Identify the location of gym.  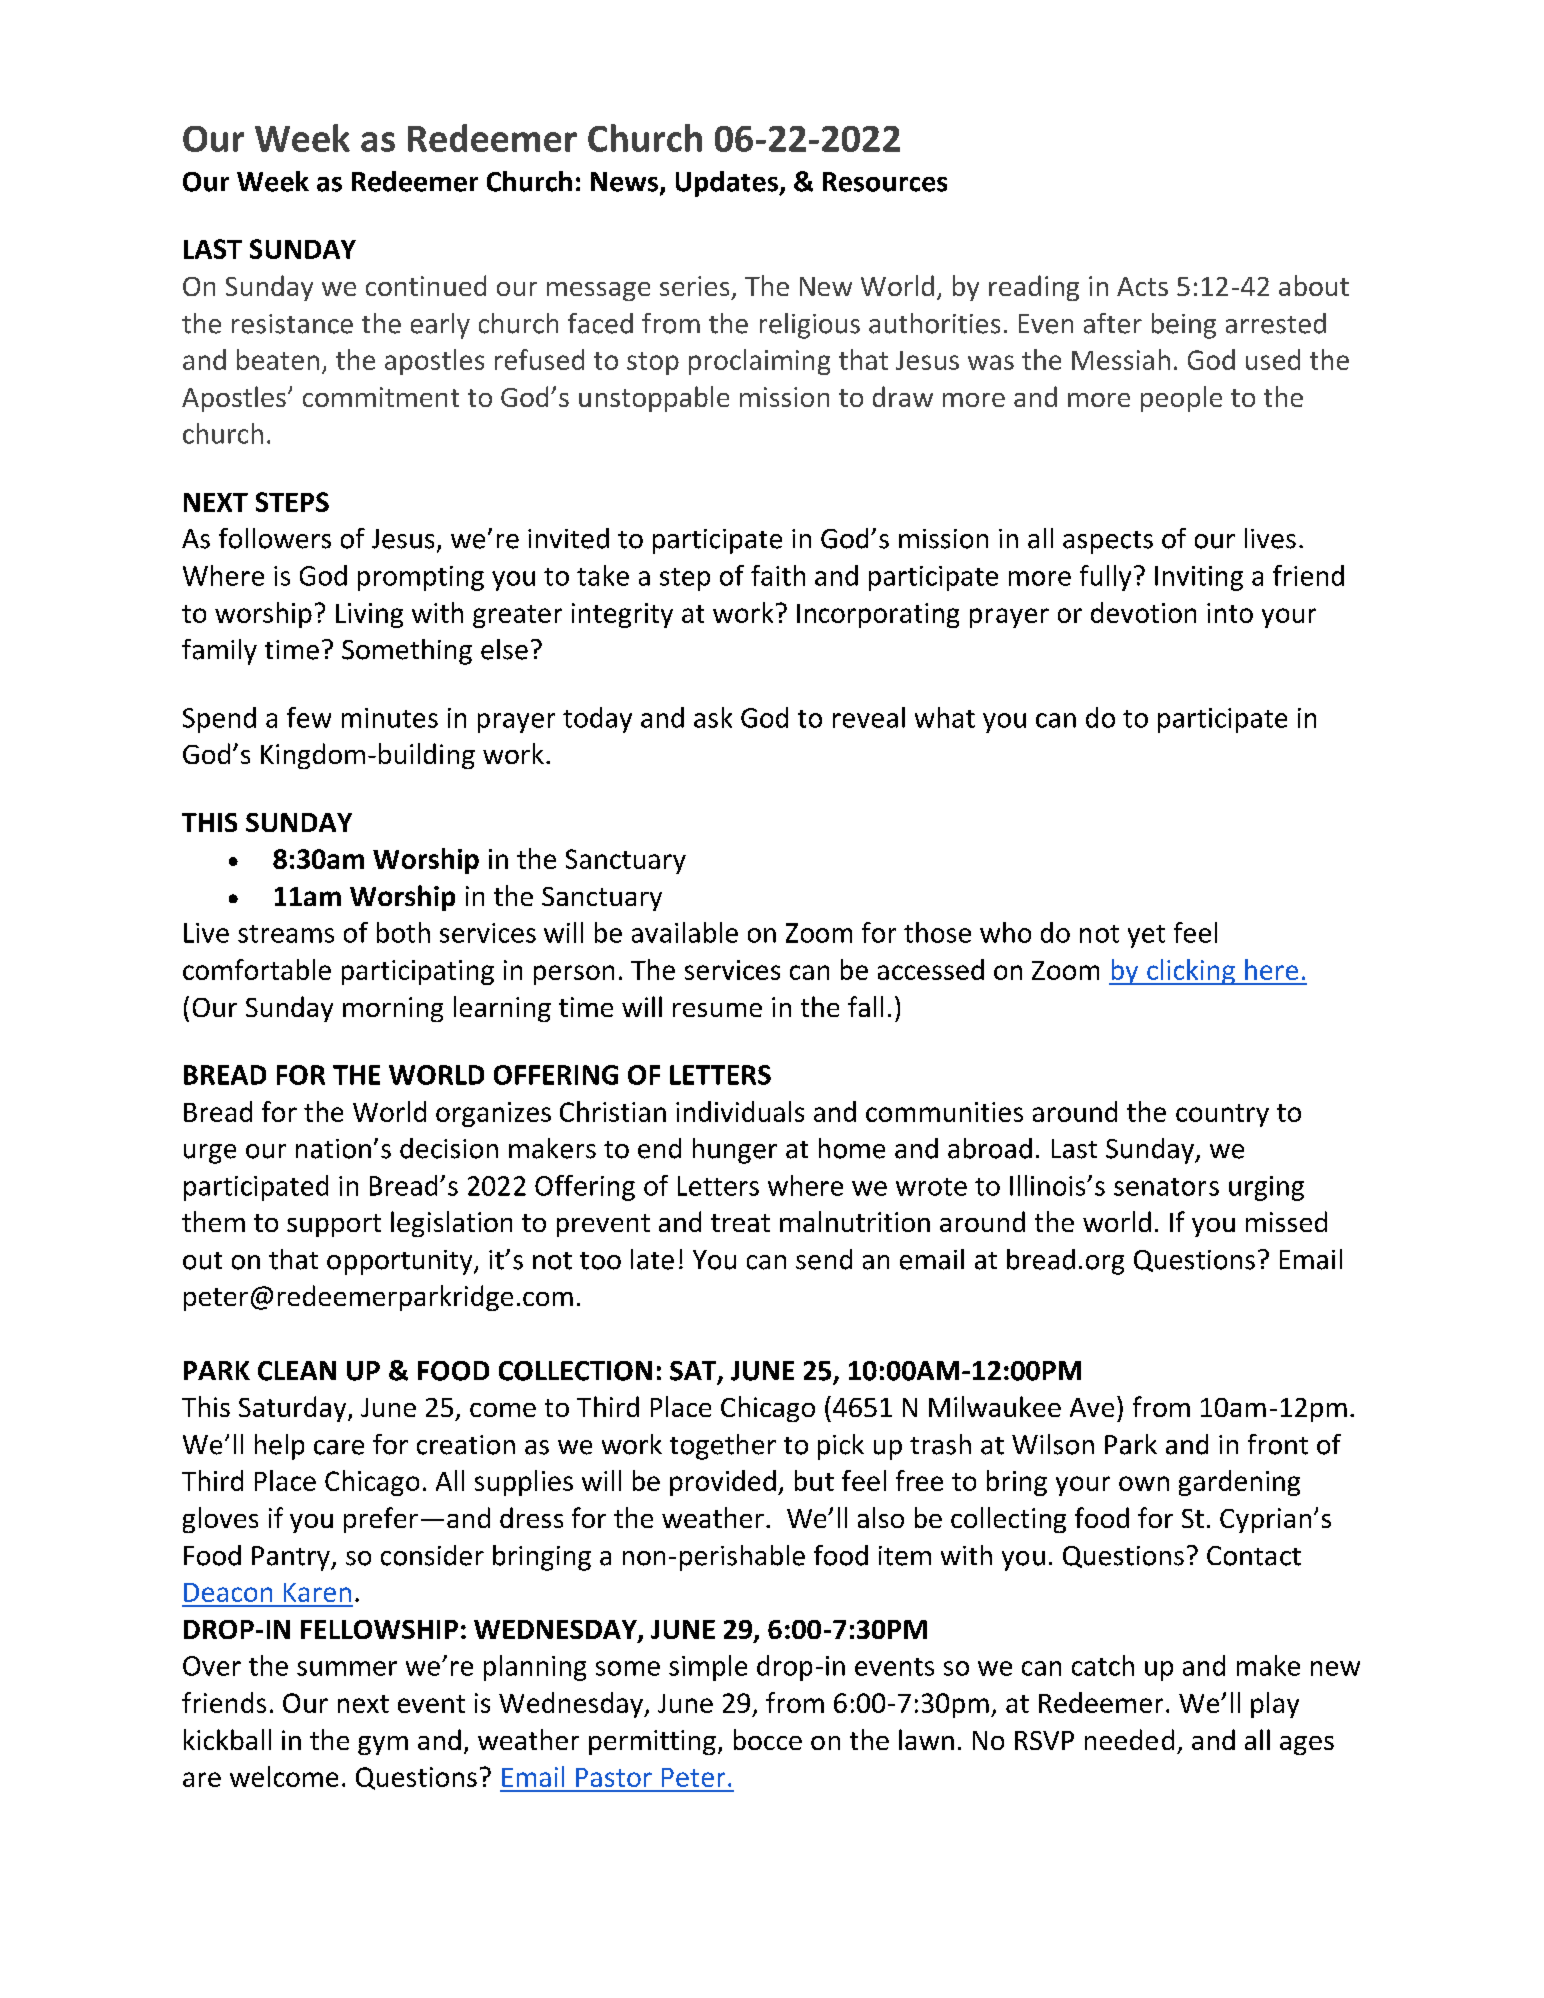
(383, 1745).
